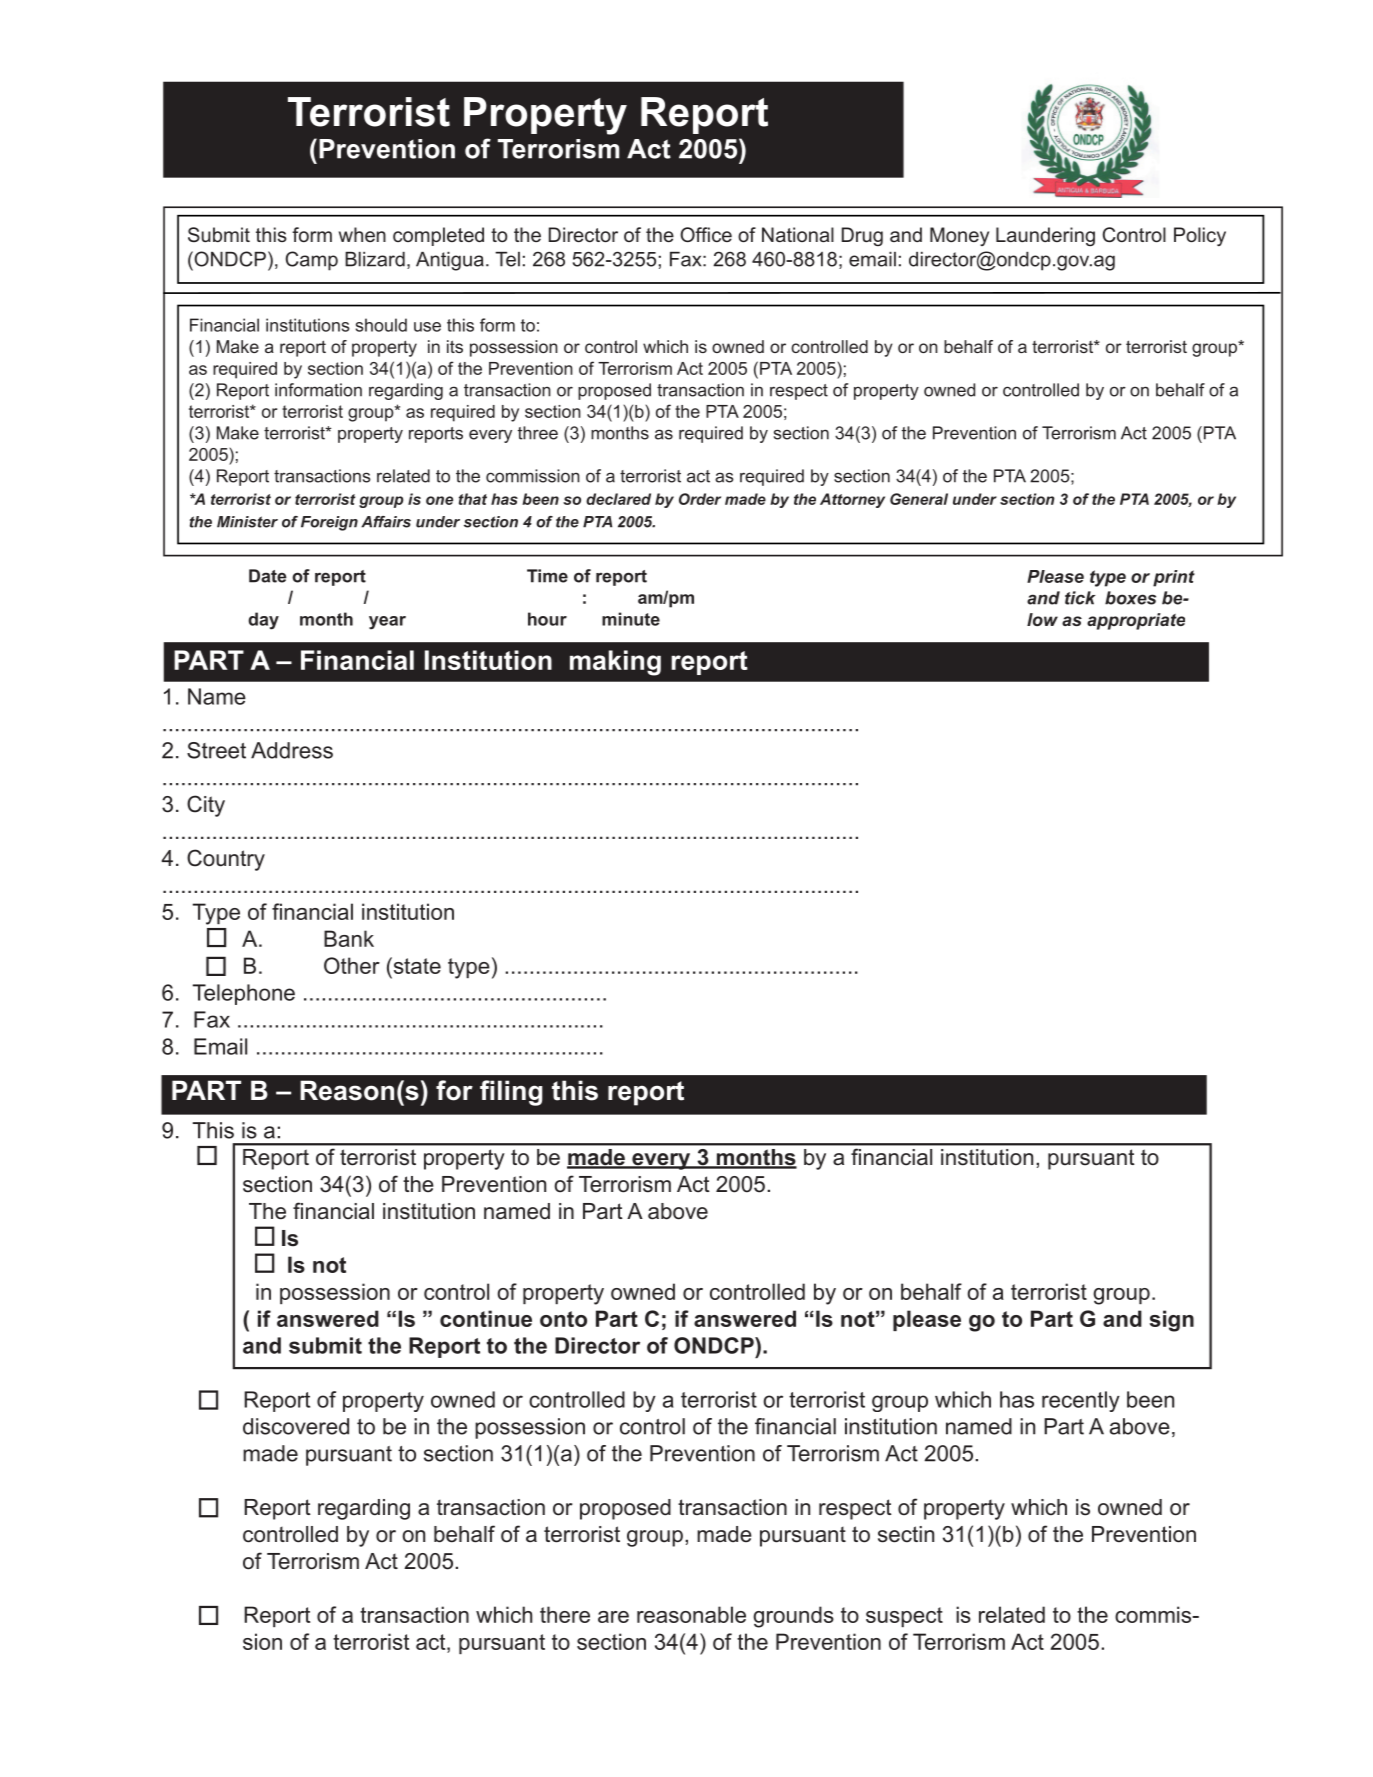  What do you see at coordinates (793, 1617) in the image?
I see `grounds` at bounding box center [793, 1617].
